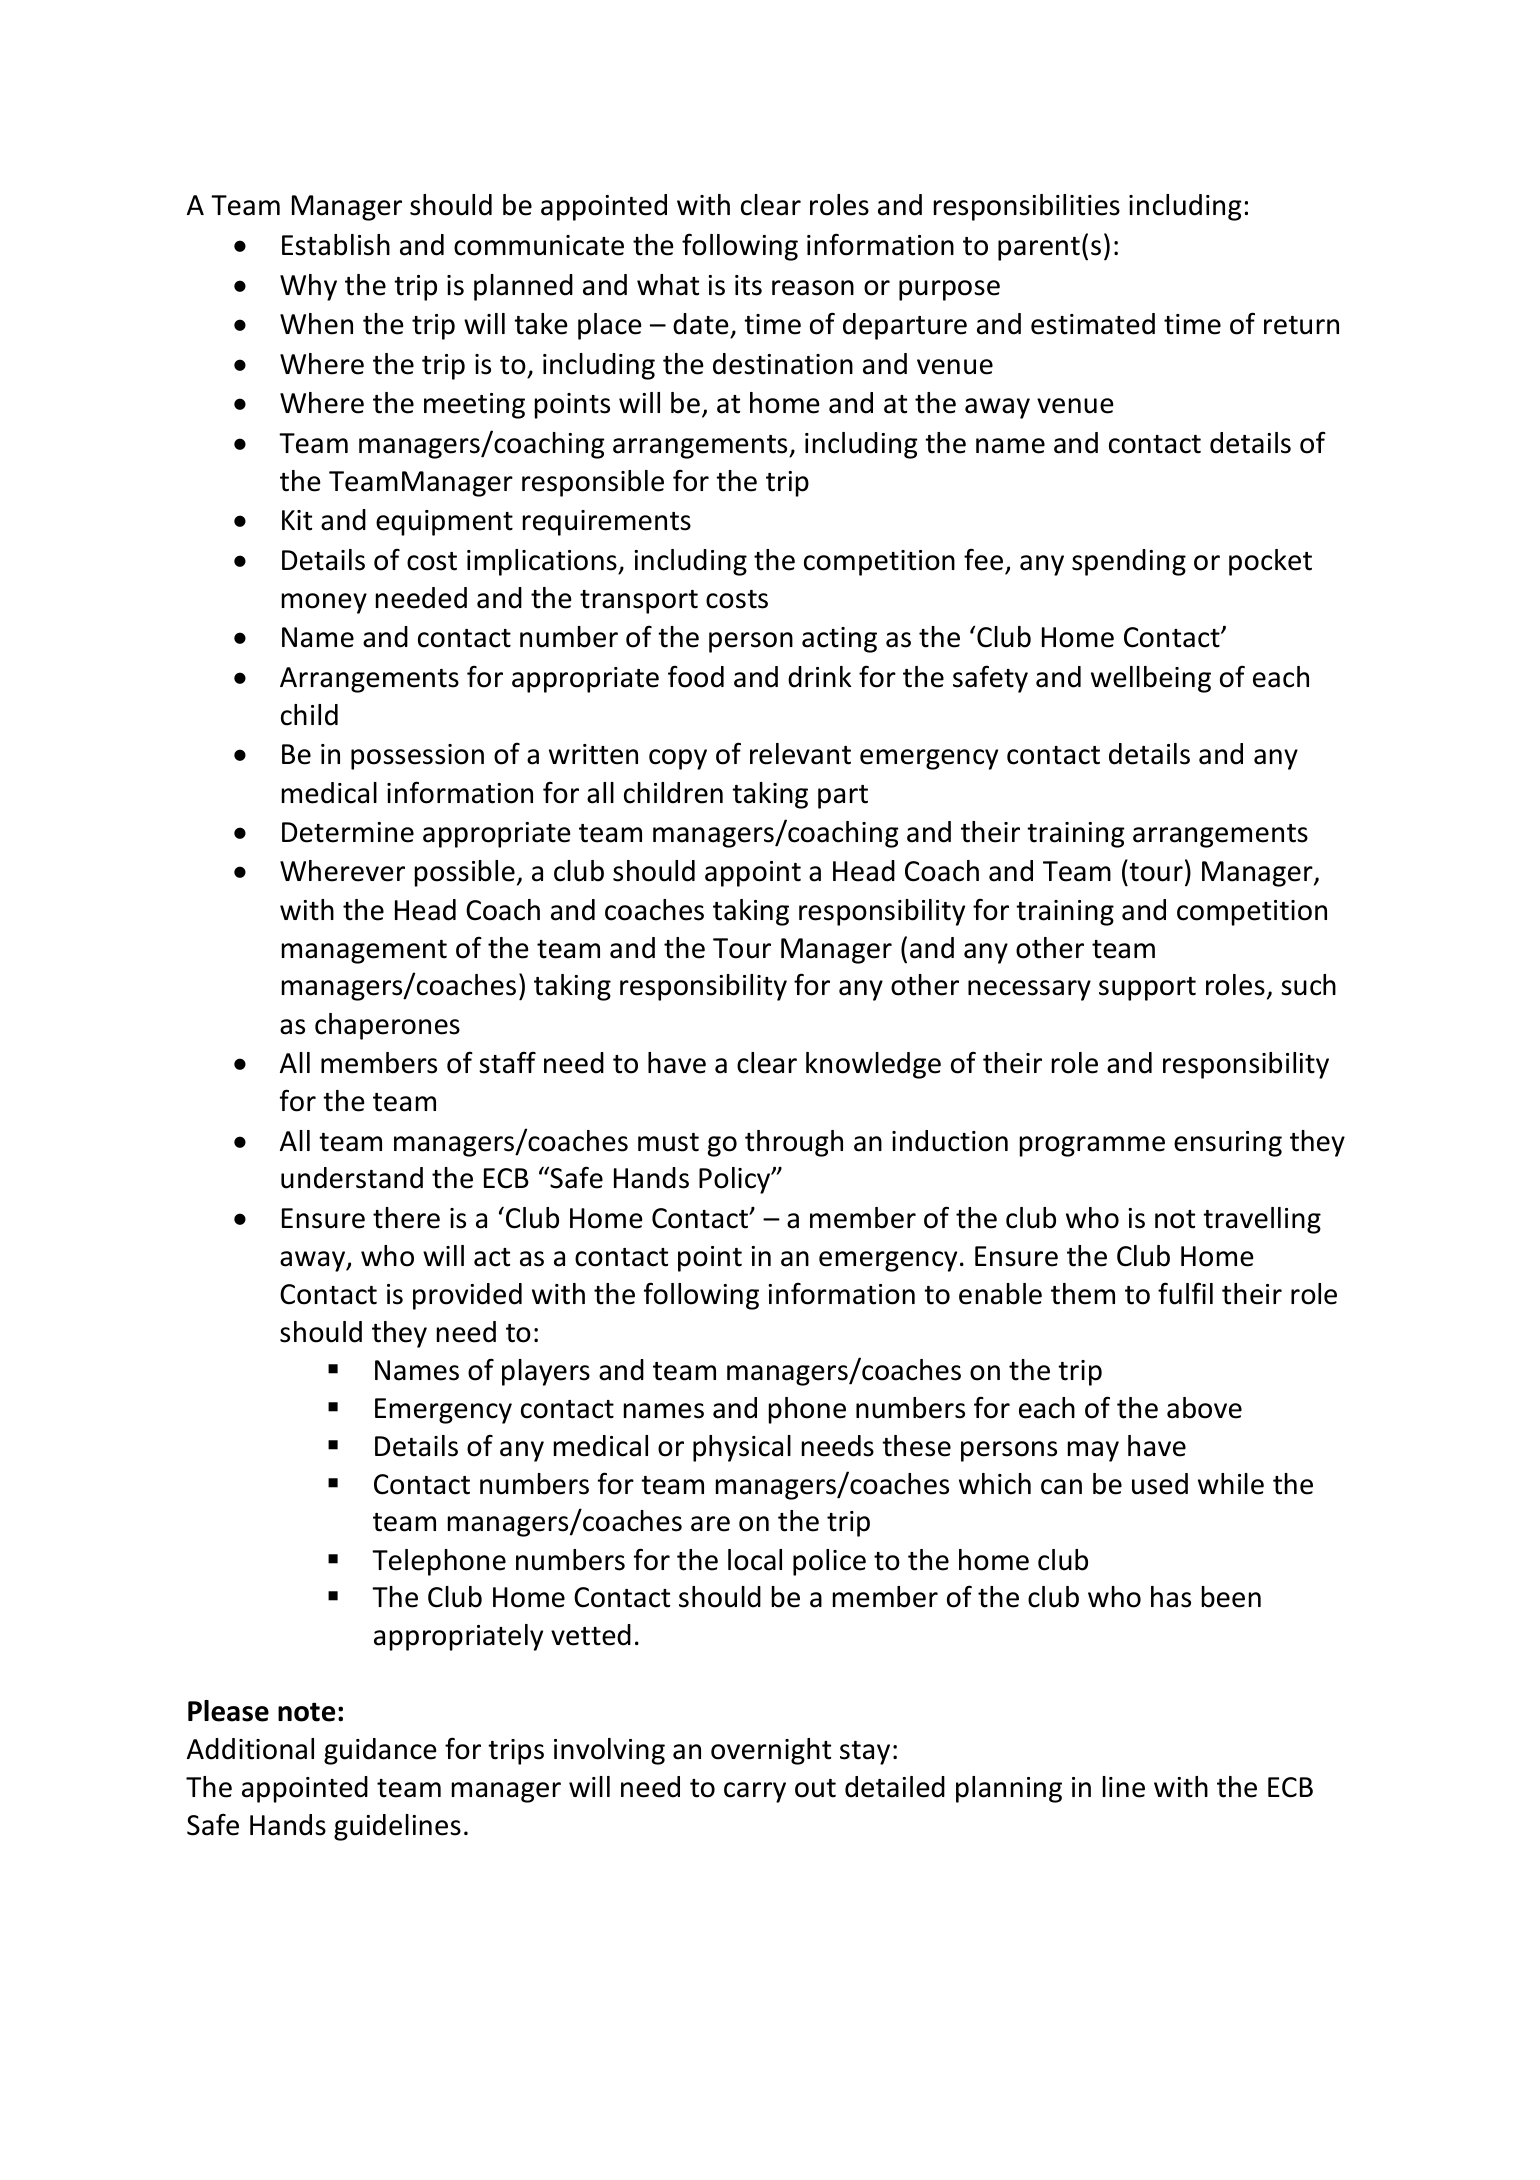 This screenshot has width=1540, height=2180. Describe the element at coordinates (1093, 324) in the screenshot. I see `estimated` at that location.
